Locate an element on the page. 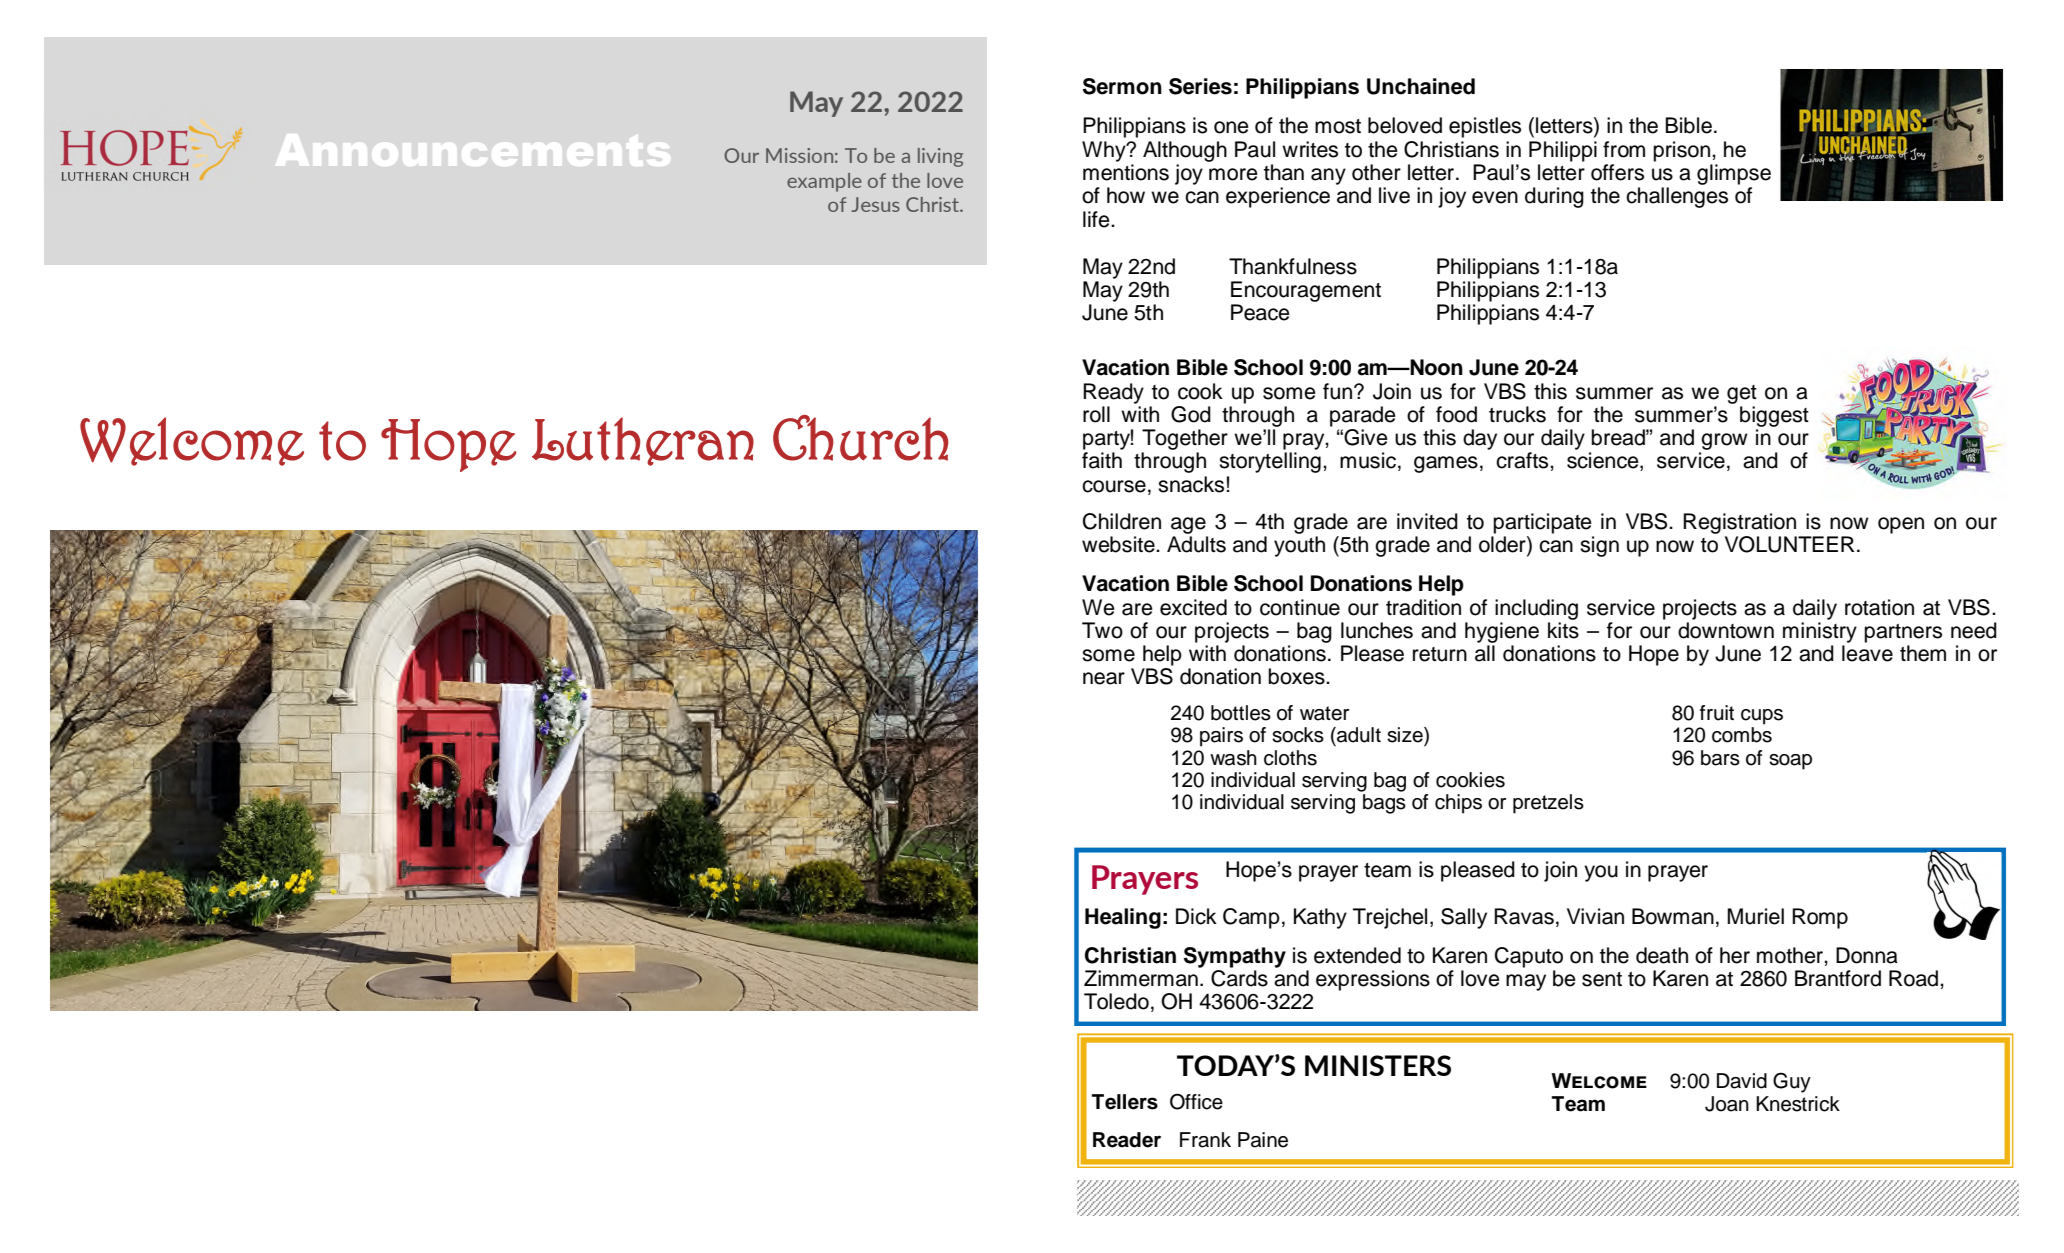  near is located at coordinates (1104, 678).
